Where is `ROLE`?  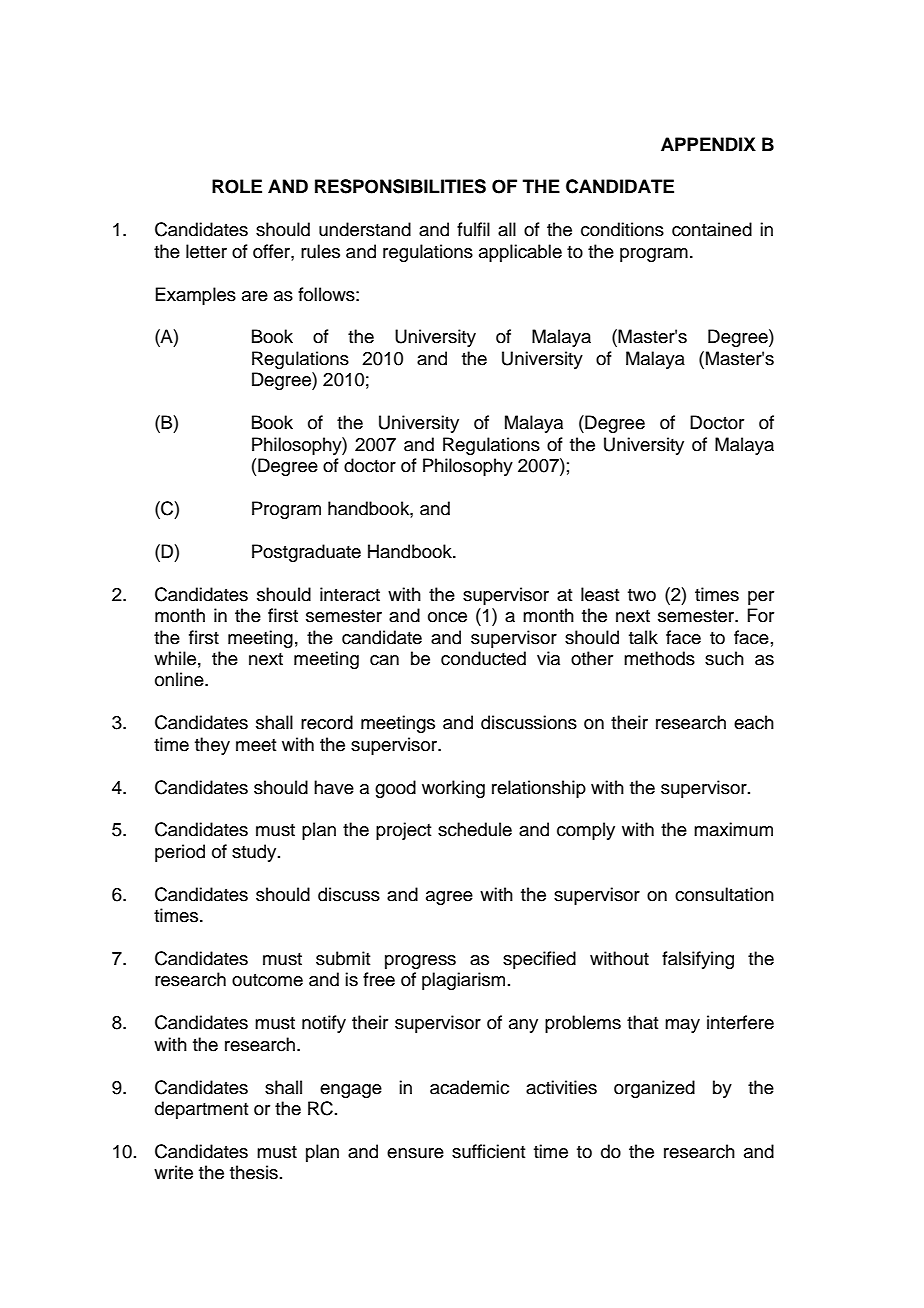 ROLE is located at coordinates (237, 186).
